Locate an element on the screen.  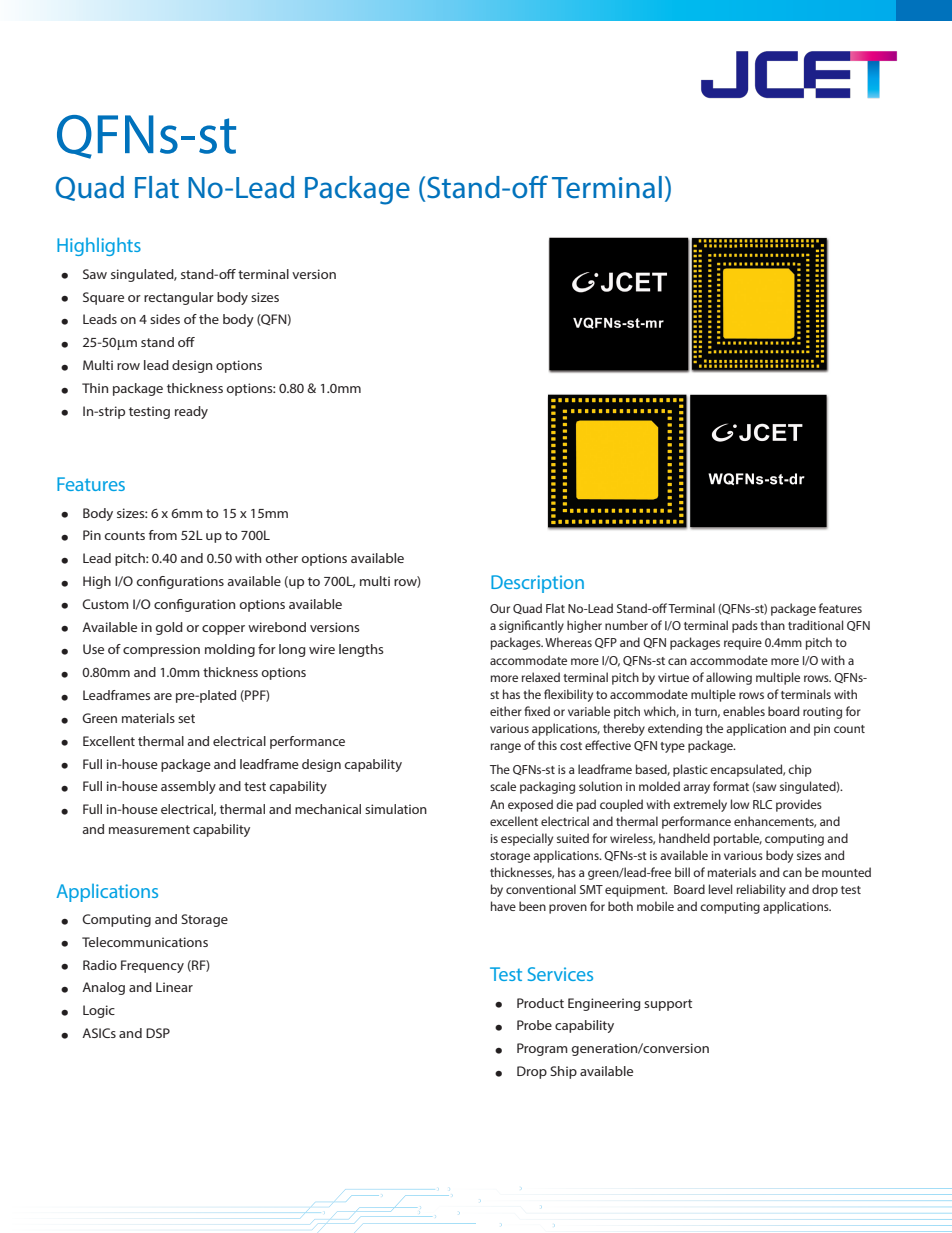
RLC is located at coordinates (762, 804).
